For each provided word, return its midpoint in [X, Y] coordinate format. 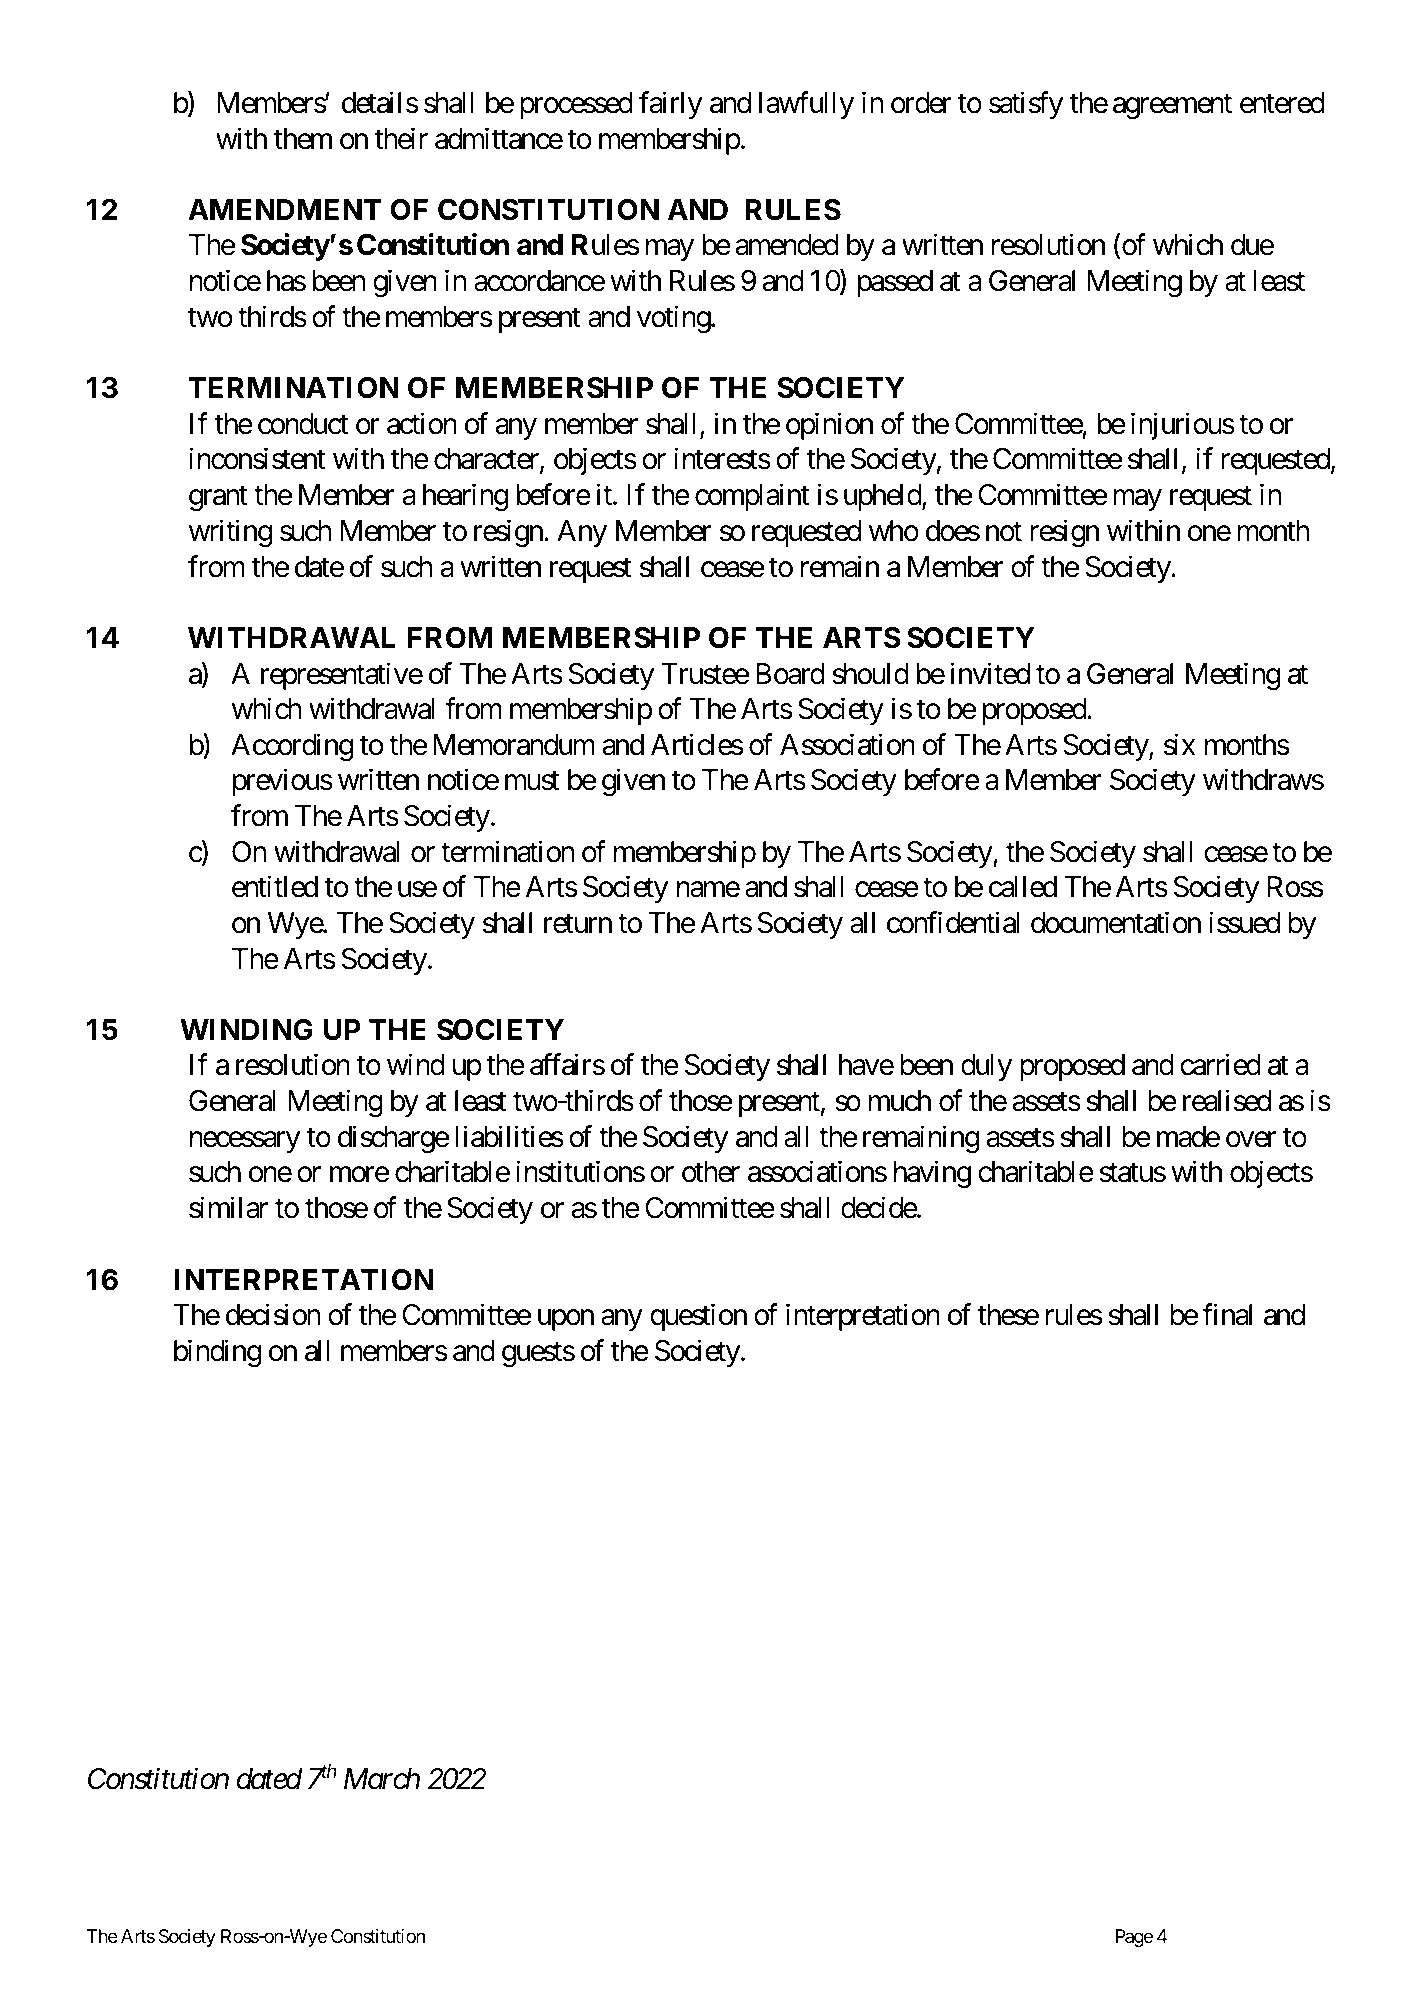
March [382, 1779]
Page [1134, 1938]
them [303, 139]
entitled [275, 887]
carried [1220, 1065]
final [1227, 1315]
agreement [1172, 106]
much [900, 1101]
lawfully [806, 105]
